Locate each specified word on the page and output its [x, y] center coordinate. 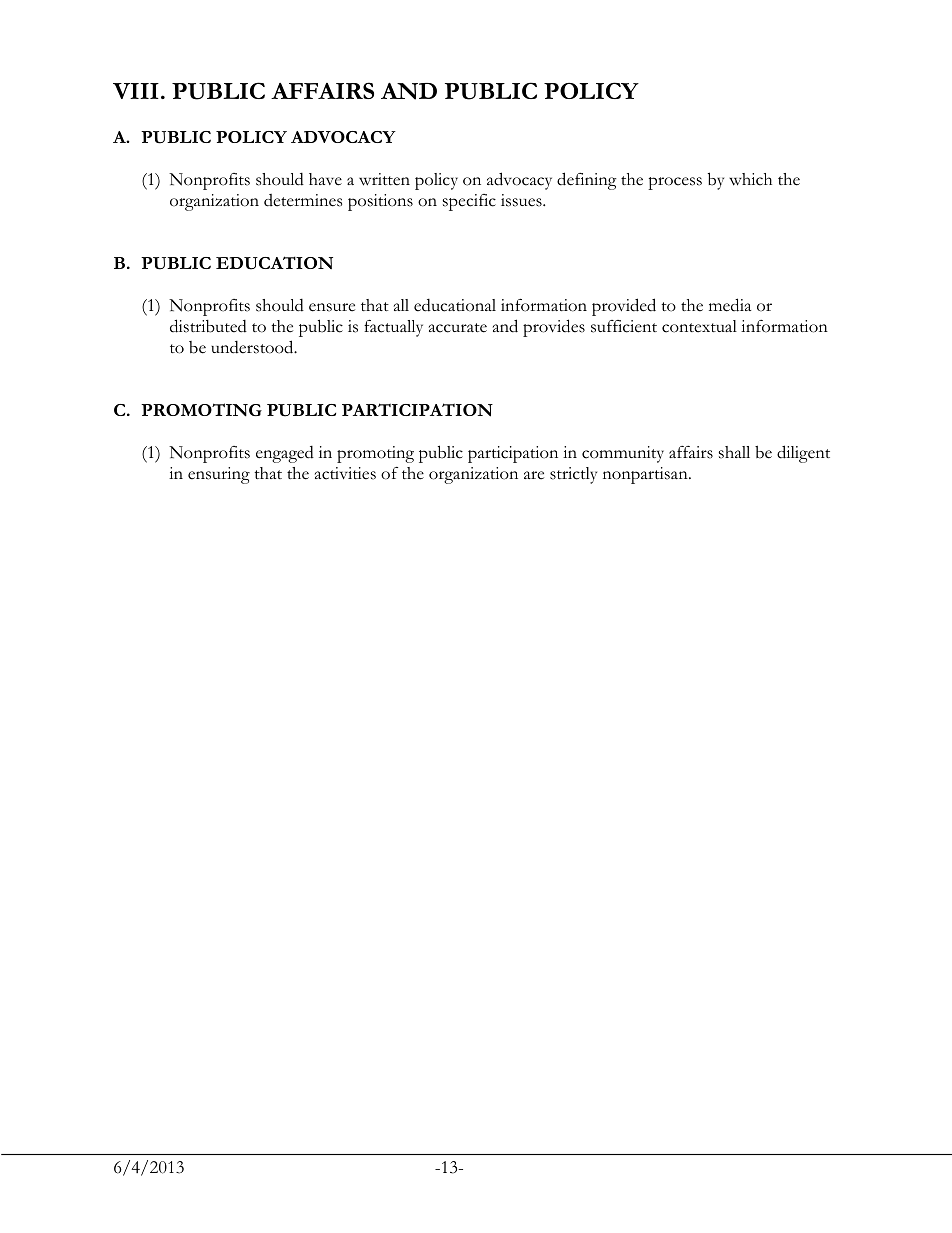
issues [522, 200]
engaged [285, 454]
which [750, 179]
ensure [332, 307]
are [534, 475]
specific [469, 202]
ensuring [219, 475]
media [730, 305]
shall [734, 452]
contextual [699, 326]
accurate [458, 328]
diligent [803, 454]
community [623, 454]
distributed [208, 326]
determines [303, 200]
